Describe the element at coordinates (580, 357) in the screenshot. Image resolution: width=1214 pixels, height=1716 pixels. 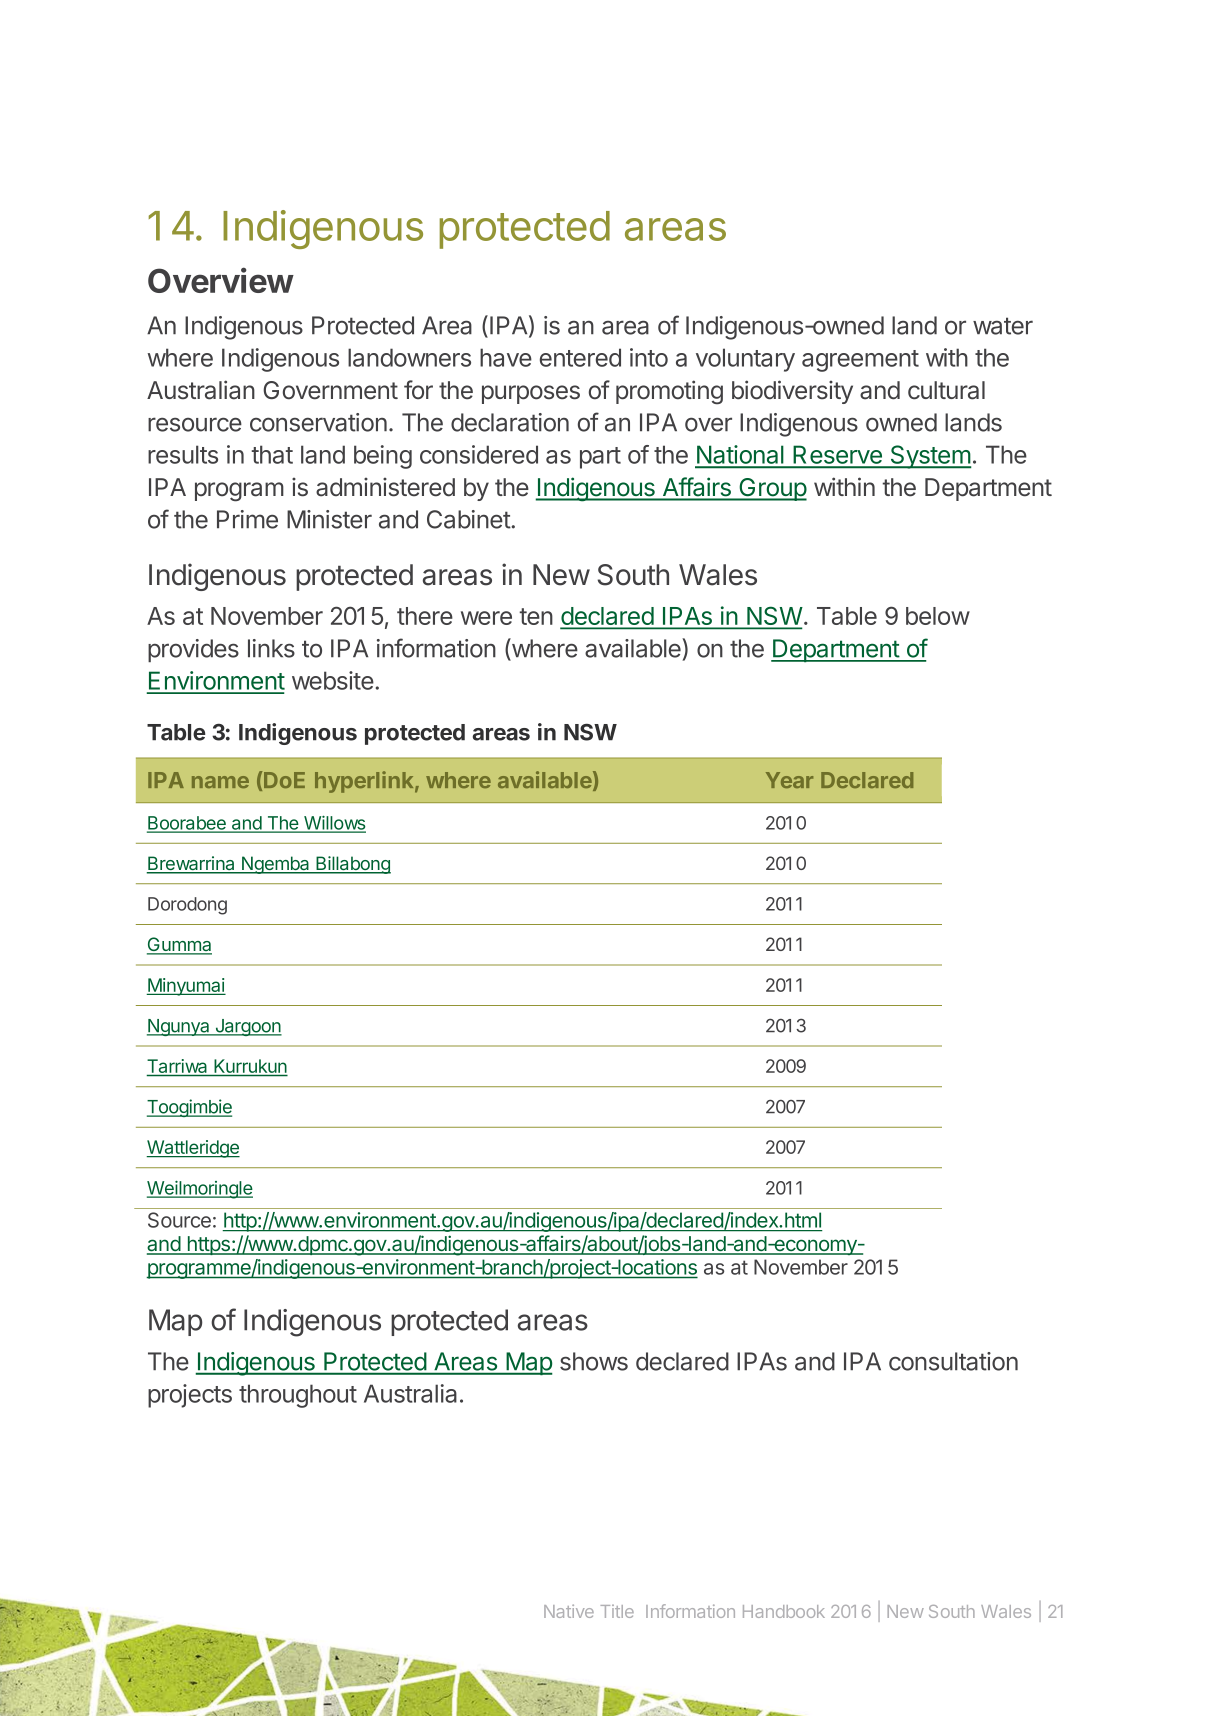
I see `entered` at that location.
